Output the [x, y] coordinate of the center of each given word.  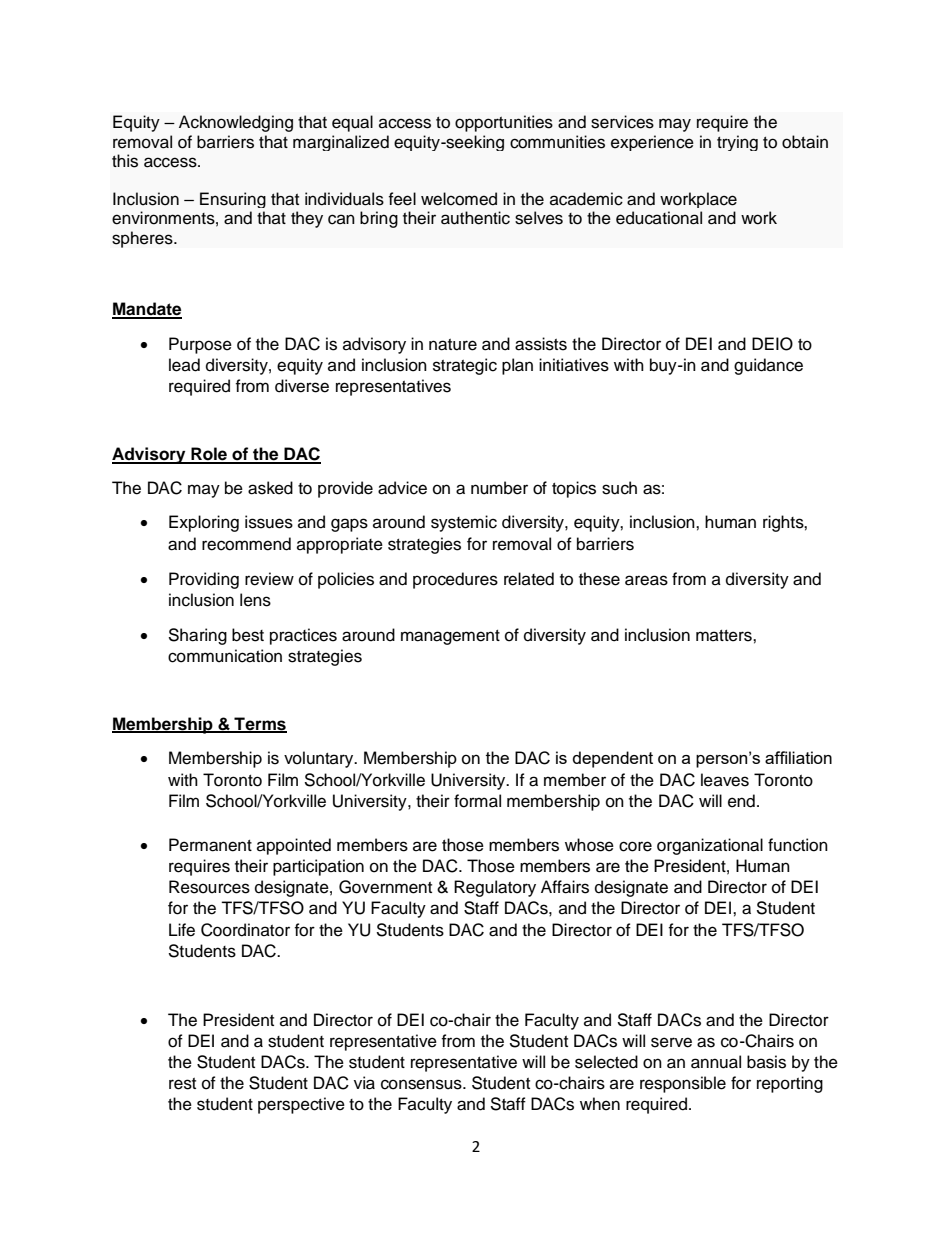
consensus [422, 1084]
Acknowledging [236, 123]
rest [182, 1084]
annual [716, 1062]
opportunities [504, 123]
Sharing [197, 636]
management [450, 637]
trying [737, 143]
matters [725, 636]
